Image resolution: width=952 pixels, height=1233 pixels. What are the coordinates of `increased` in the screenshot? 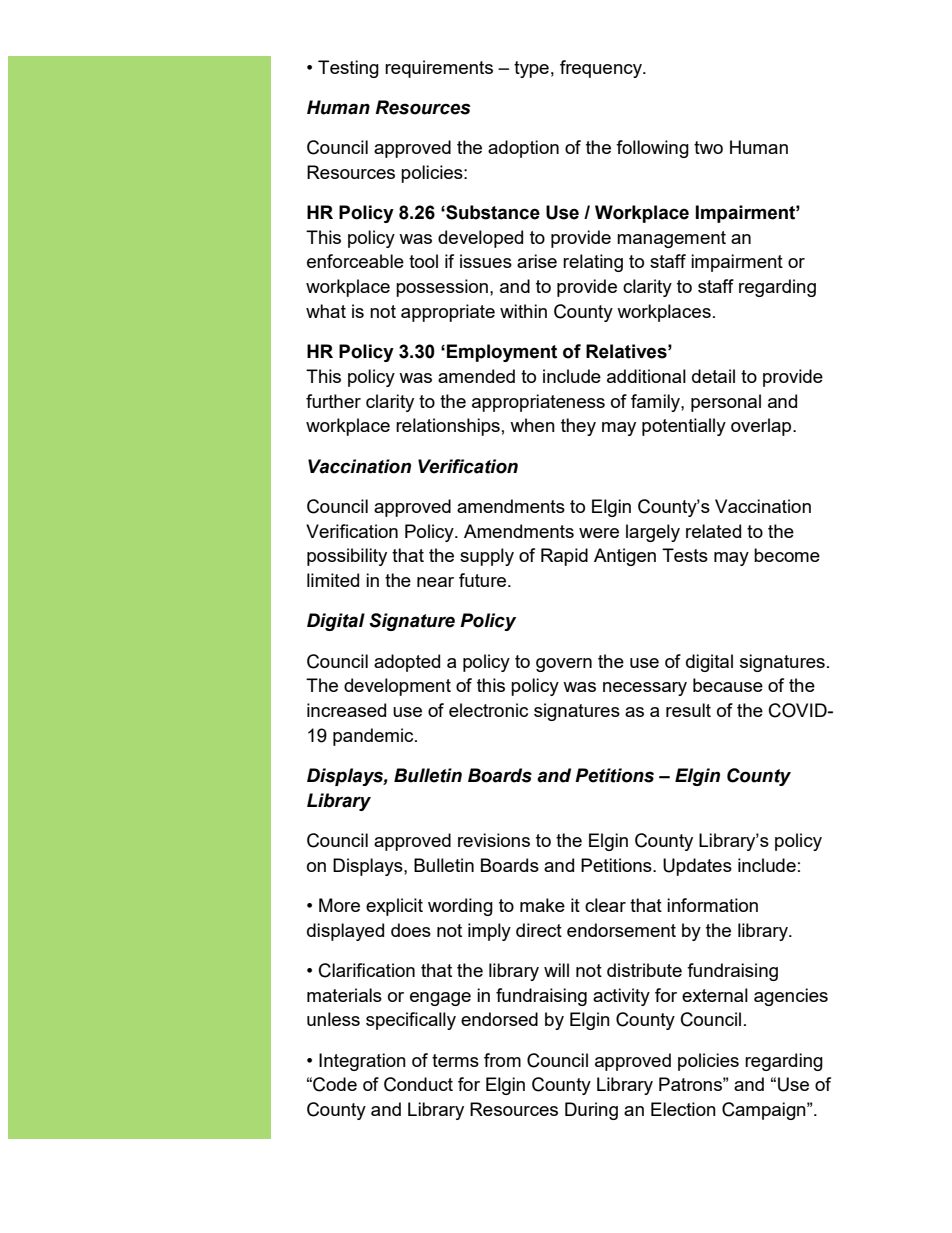 It's located at (346, 710).
